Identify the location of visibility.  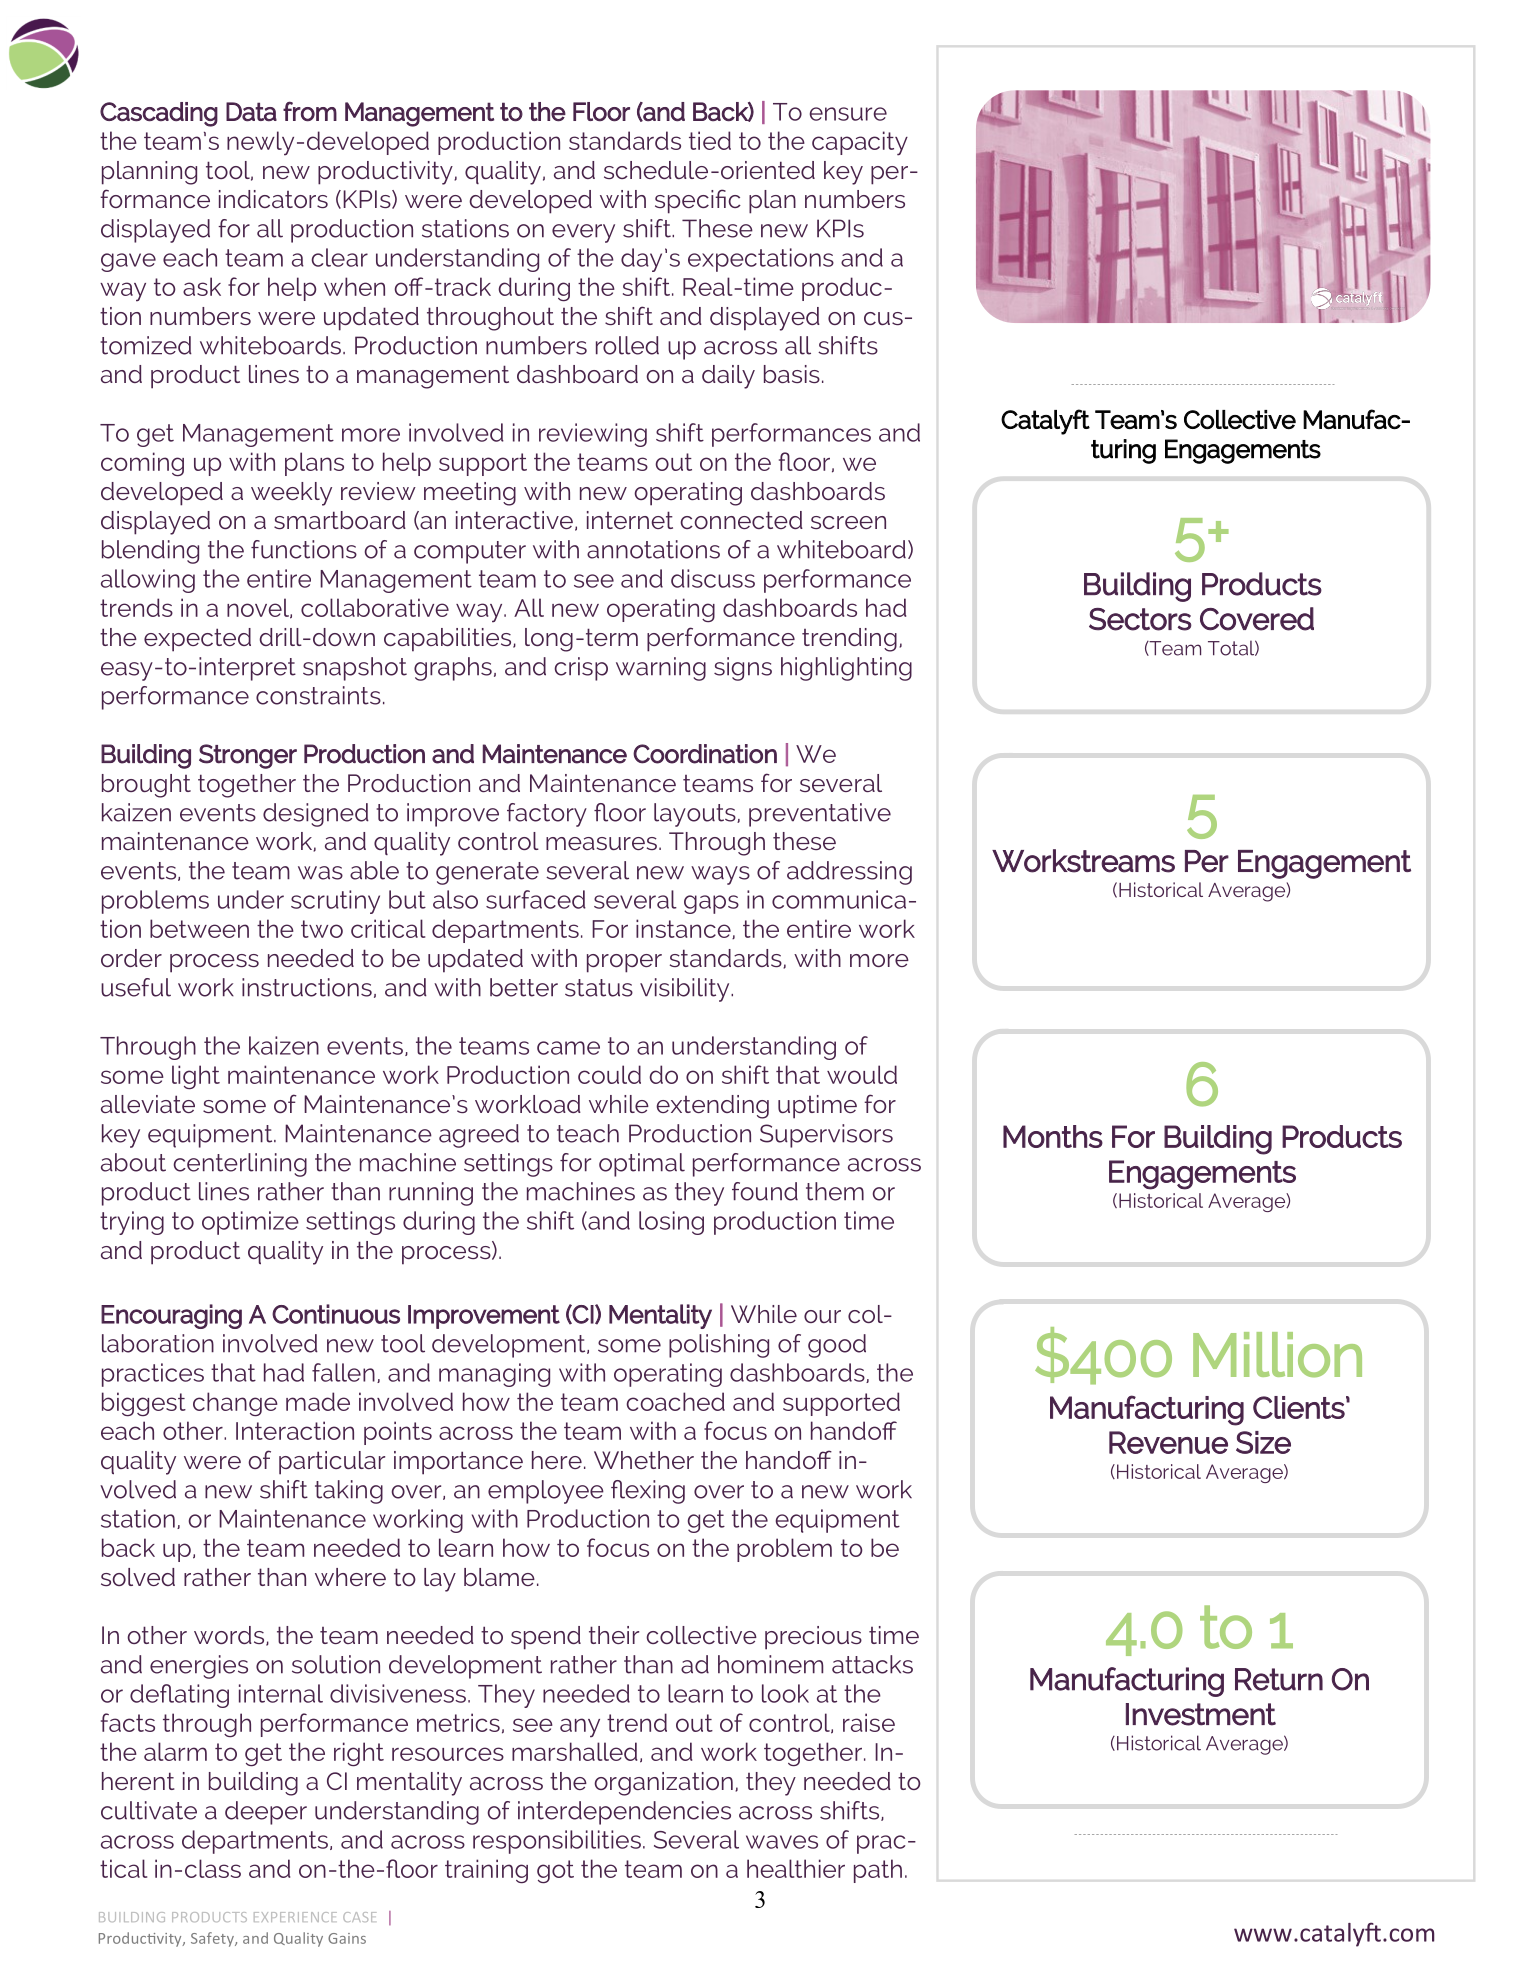
(686, 990).
